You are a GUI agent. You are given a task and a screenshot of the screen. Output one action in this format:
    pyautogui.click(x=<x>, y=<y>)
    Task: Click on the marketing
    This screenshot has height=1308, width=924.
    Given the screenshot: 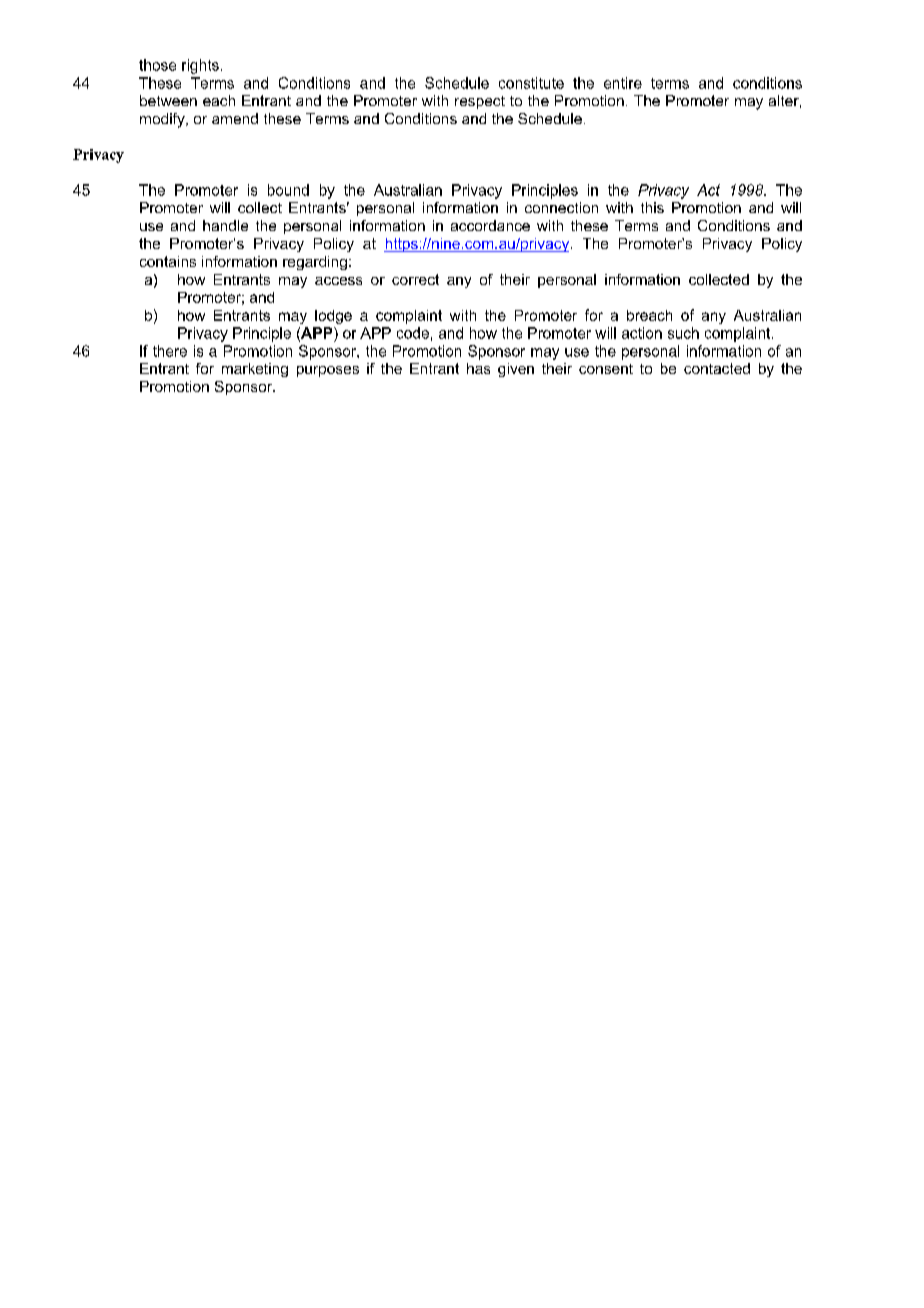 What is the action you would take?
    pyautogui.click(x=255, y=370)
